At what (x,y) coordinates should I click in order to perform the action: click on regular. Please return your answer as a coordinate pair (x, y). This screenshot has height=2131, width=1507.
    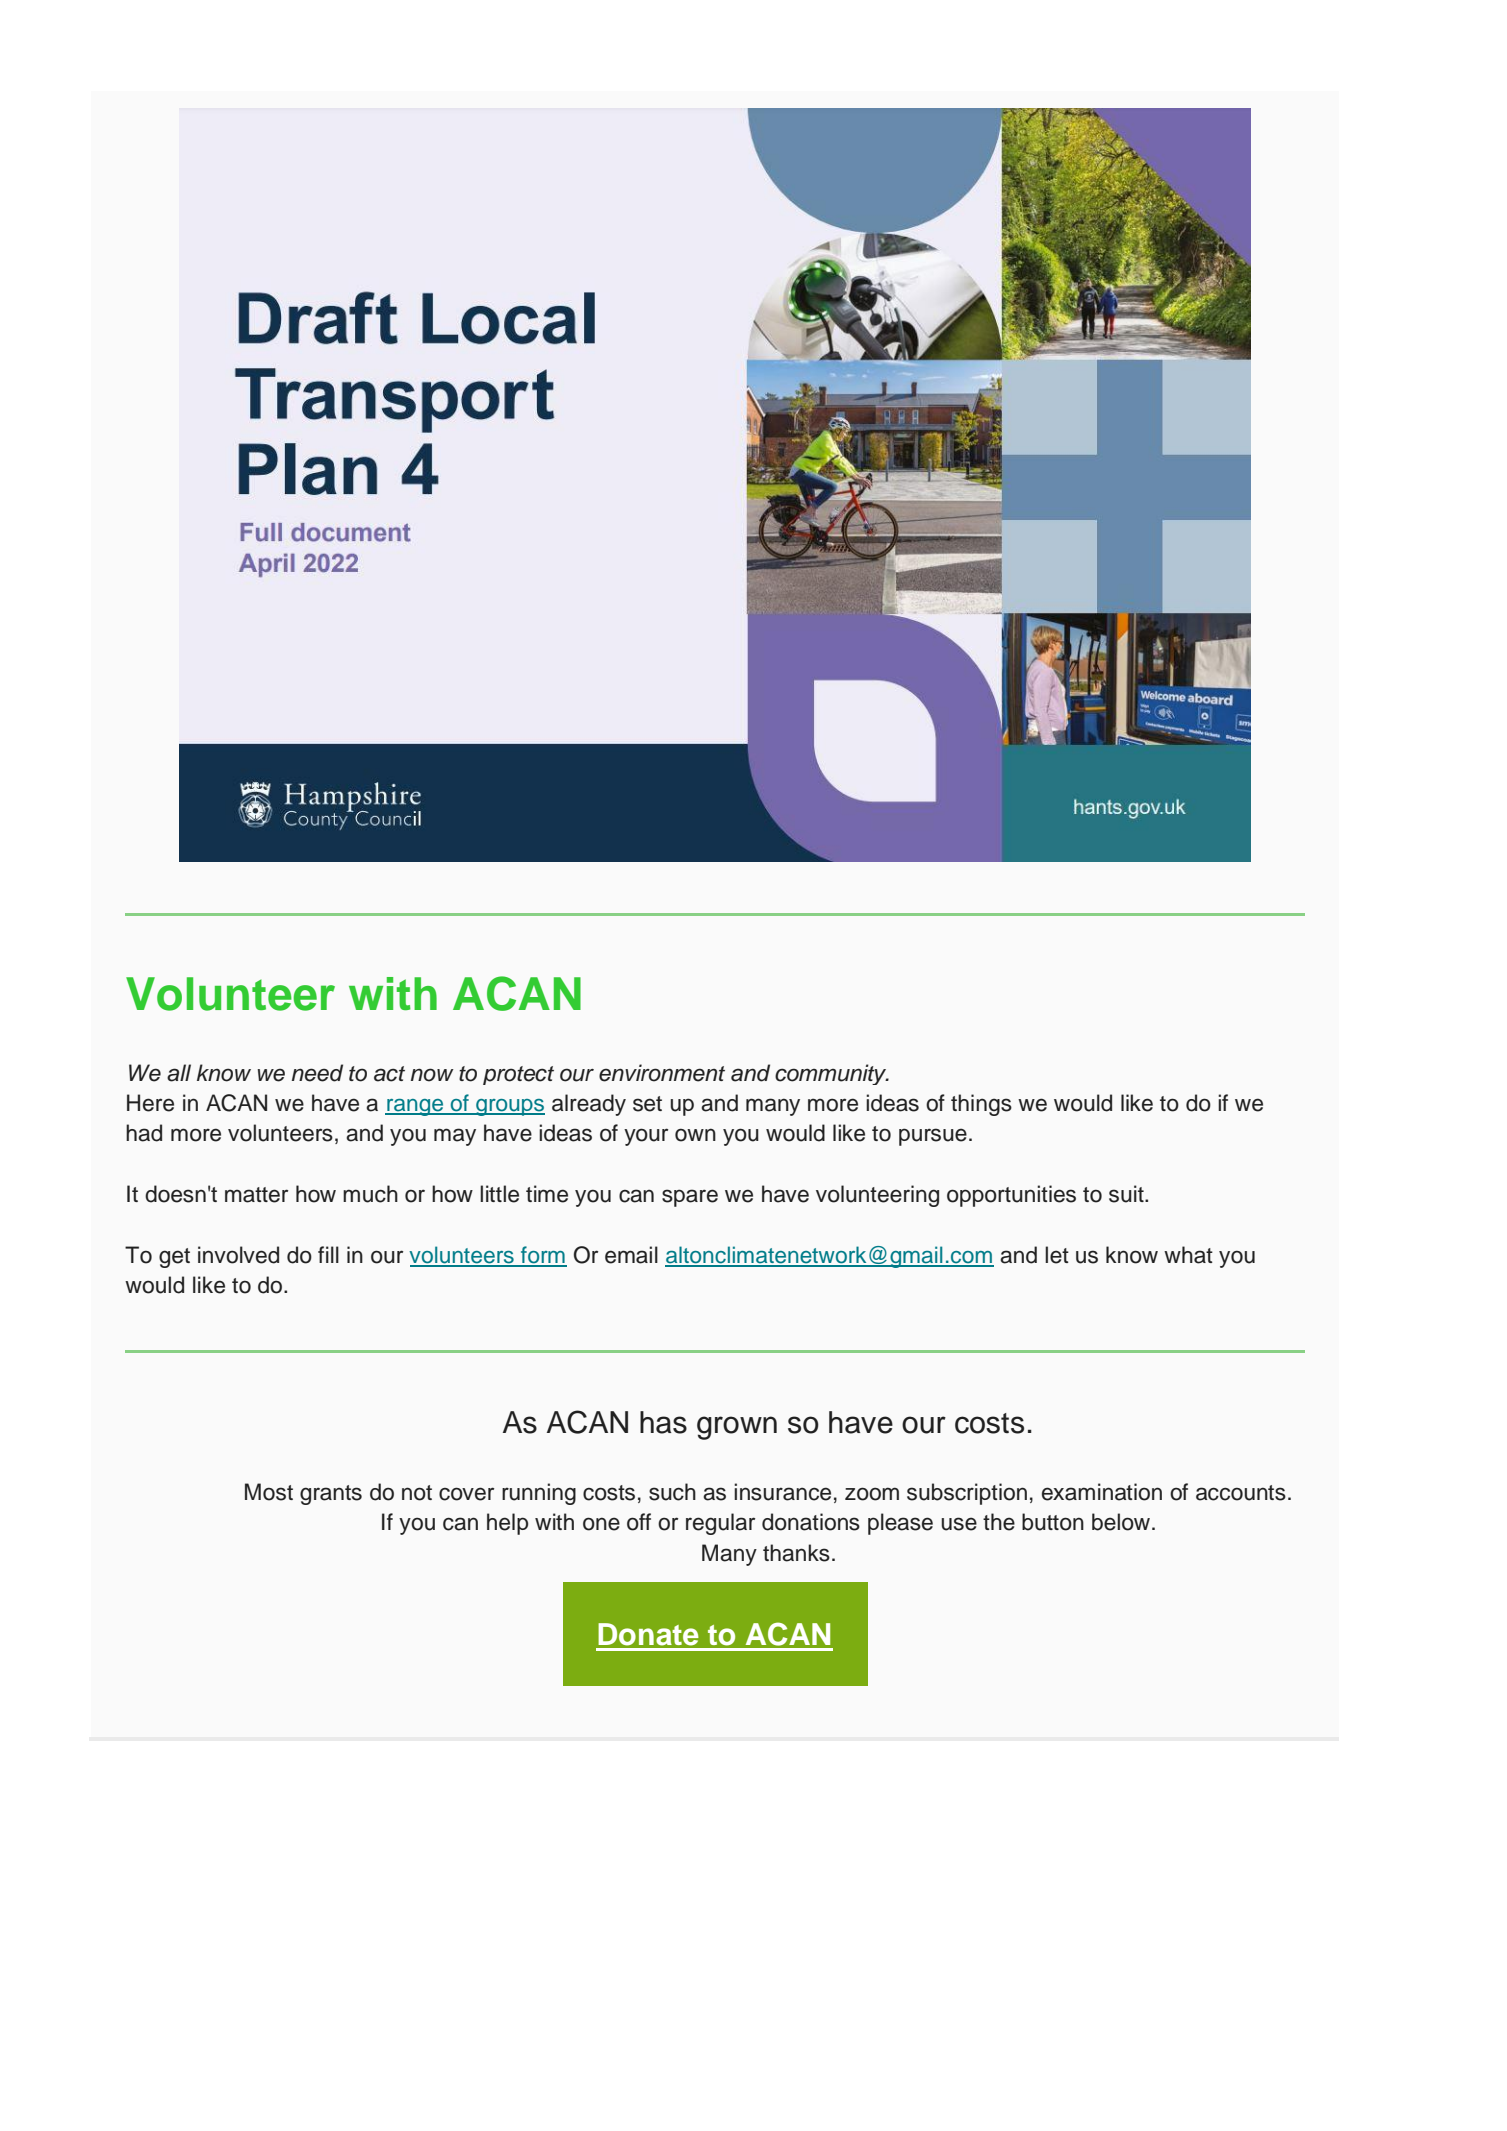
    Looking at the image, I should click on (720, 1524).
